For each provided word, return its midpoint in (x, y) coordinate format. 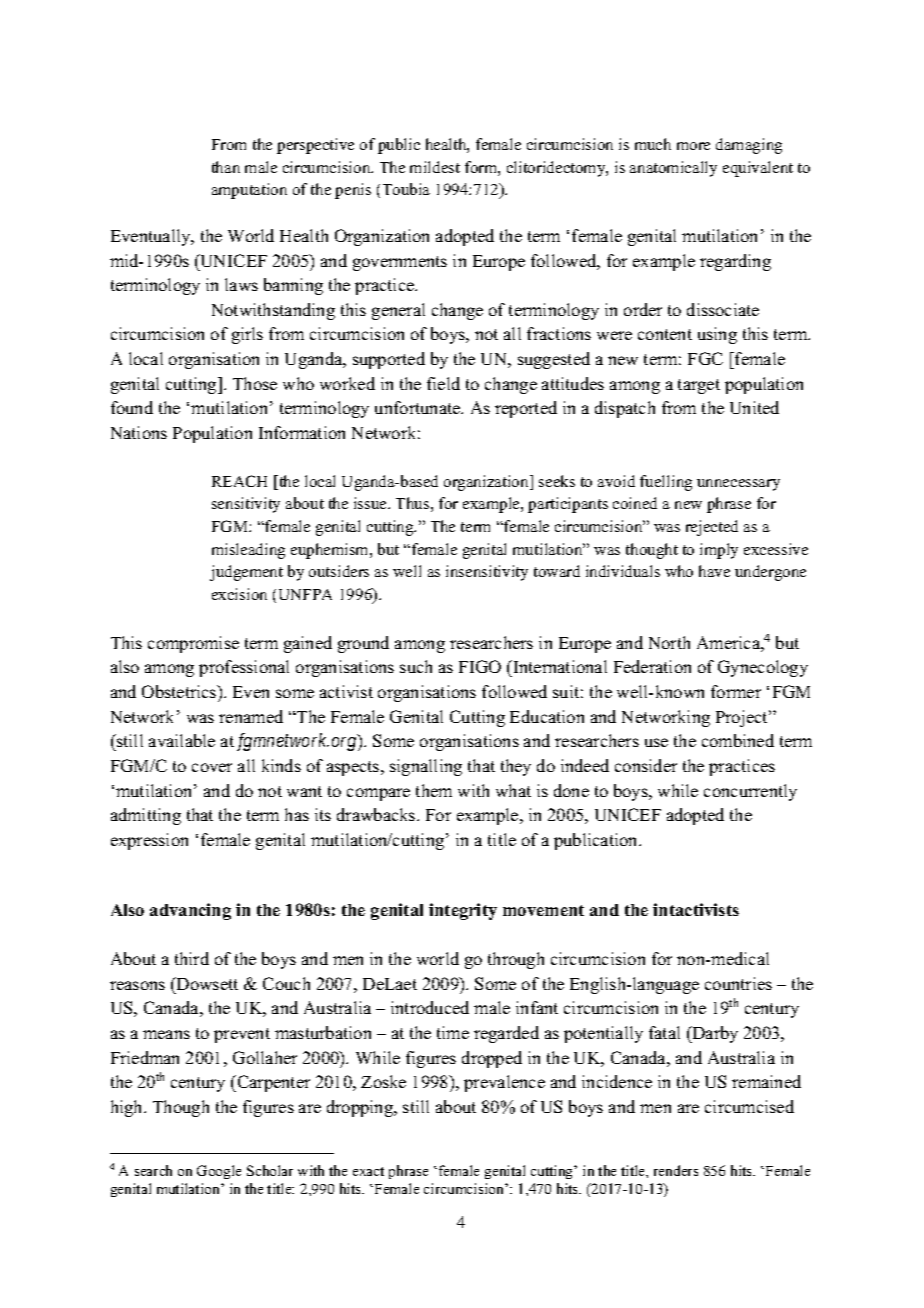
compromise (193, 644)
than (226, 167)
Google (219, 1172)
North (669, 642)
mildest (435, 167)
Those (255, 383)
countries (738, 983)
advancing (190, 911)
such (416, 666)
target (699, 386)
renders (676, 1170)
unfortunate (419, 407)
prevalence (504, 1083)
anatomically (673, 169)
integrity (463, 911)
